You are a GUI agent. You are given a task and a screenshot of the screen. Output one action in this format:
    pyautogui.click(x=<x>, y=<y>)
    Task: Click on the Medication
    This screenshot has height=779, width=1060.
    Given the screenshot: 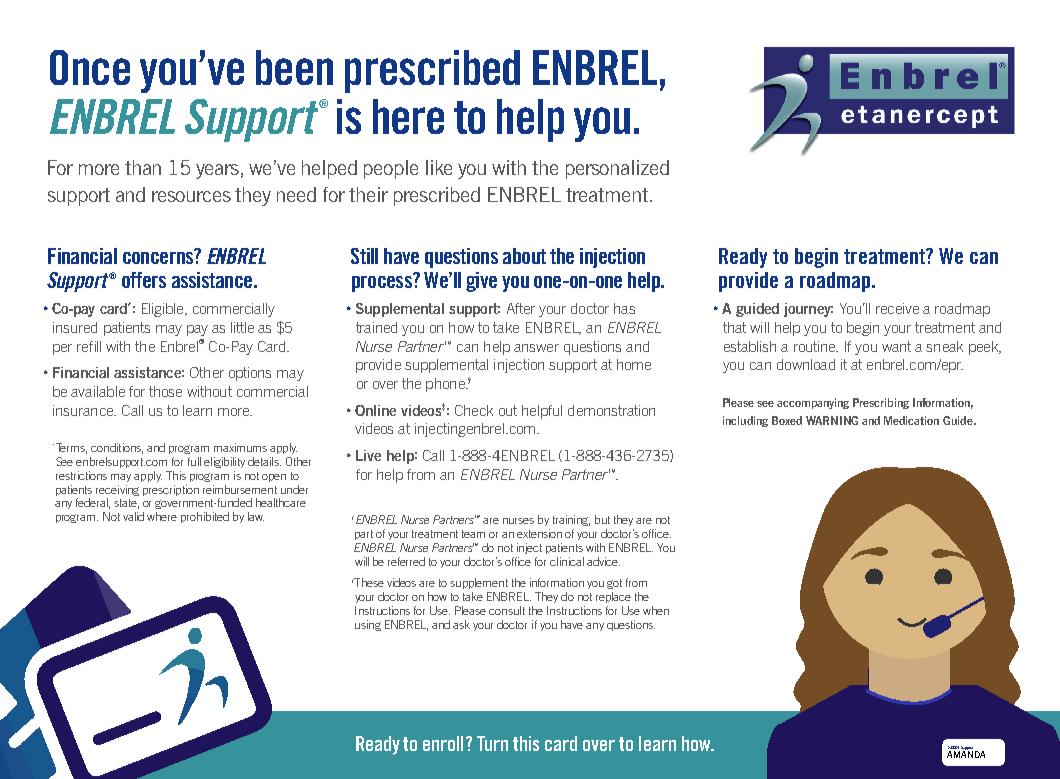 What is the action you would take?
    pyautogui.click(x=911, y=420)
